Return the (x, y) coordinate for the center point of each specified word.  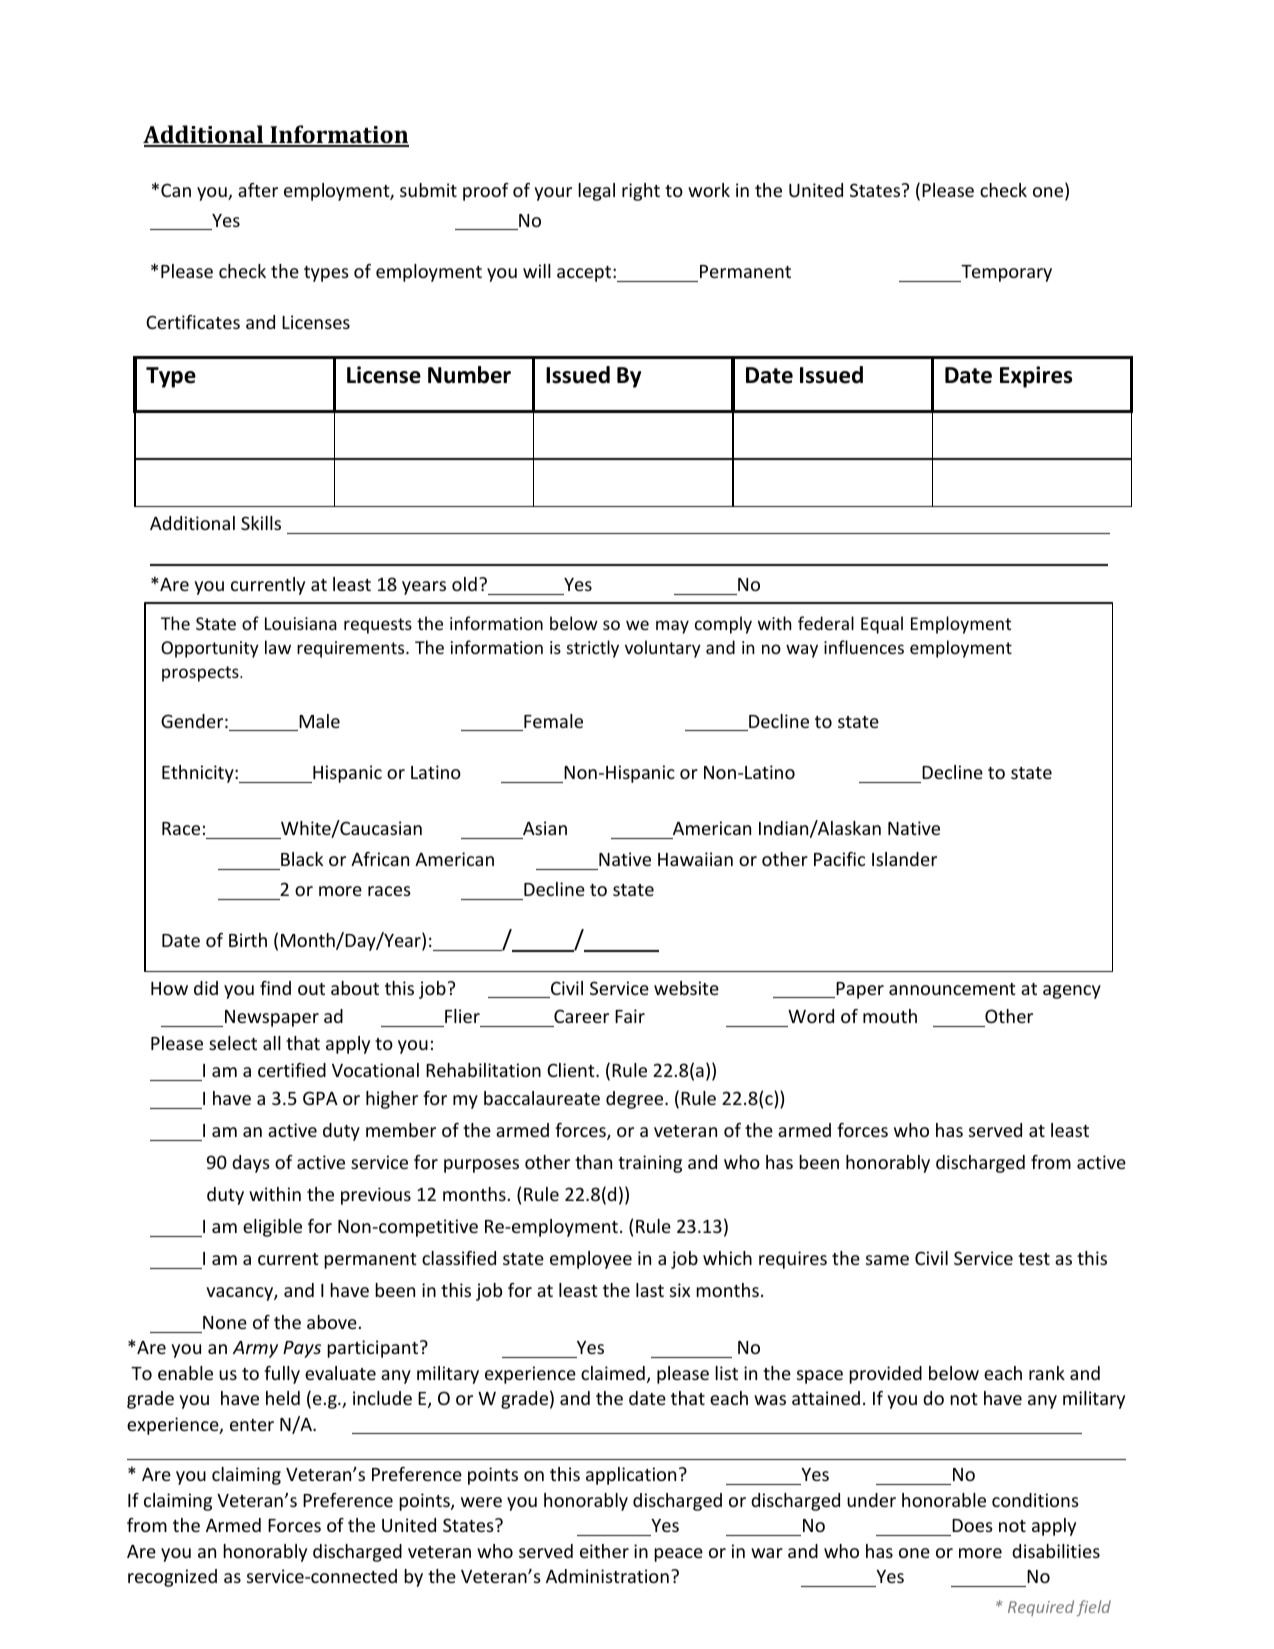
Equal (882, 625)
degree (636, 1100)
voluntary (663, 649)
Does (972, 1525)
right (641, 192)
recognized (172, 1578)
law (278, 647)
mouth (890, 1016)
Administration (607, 1576)
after (258, 190)
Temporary (1005, 273)
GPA (320, 1098)
